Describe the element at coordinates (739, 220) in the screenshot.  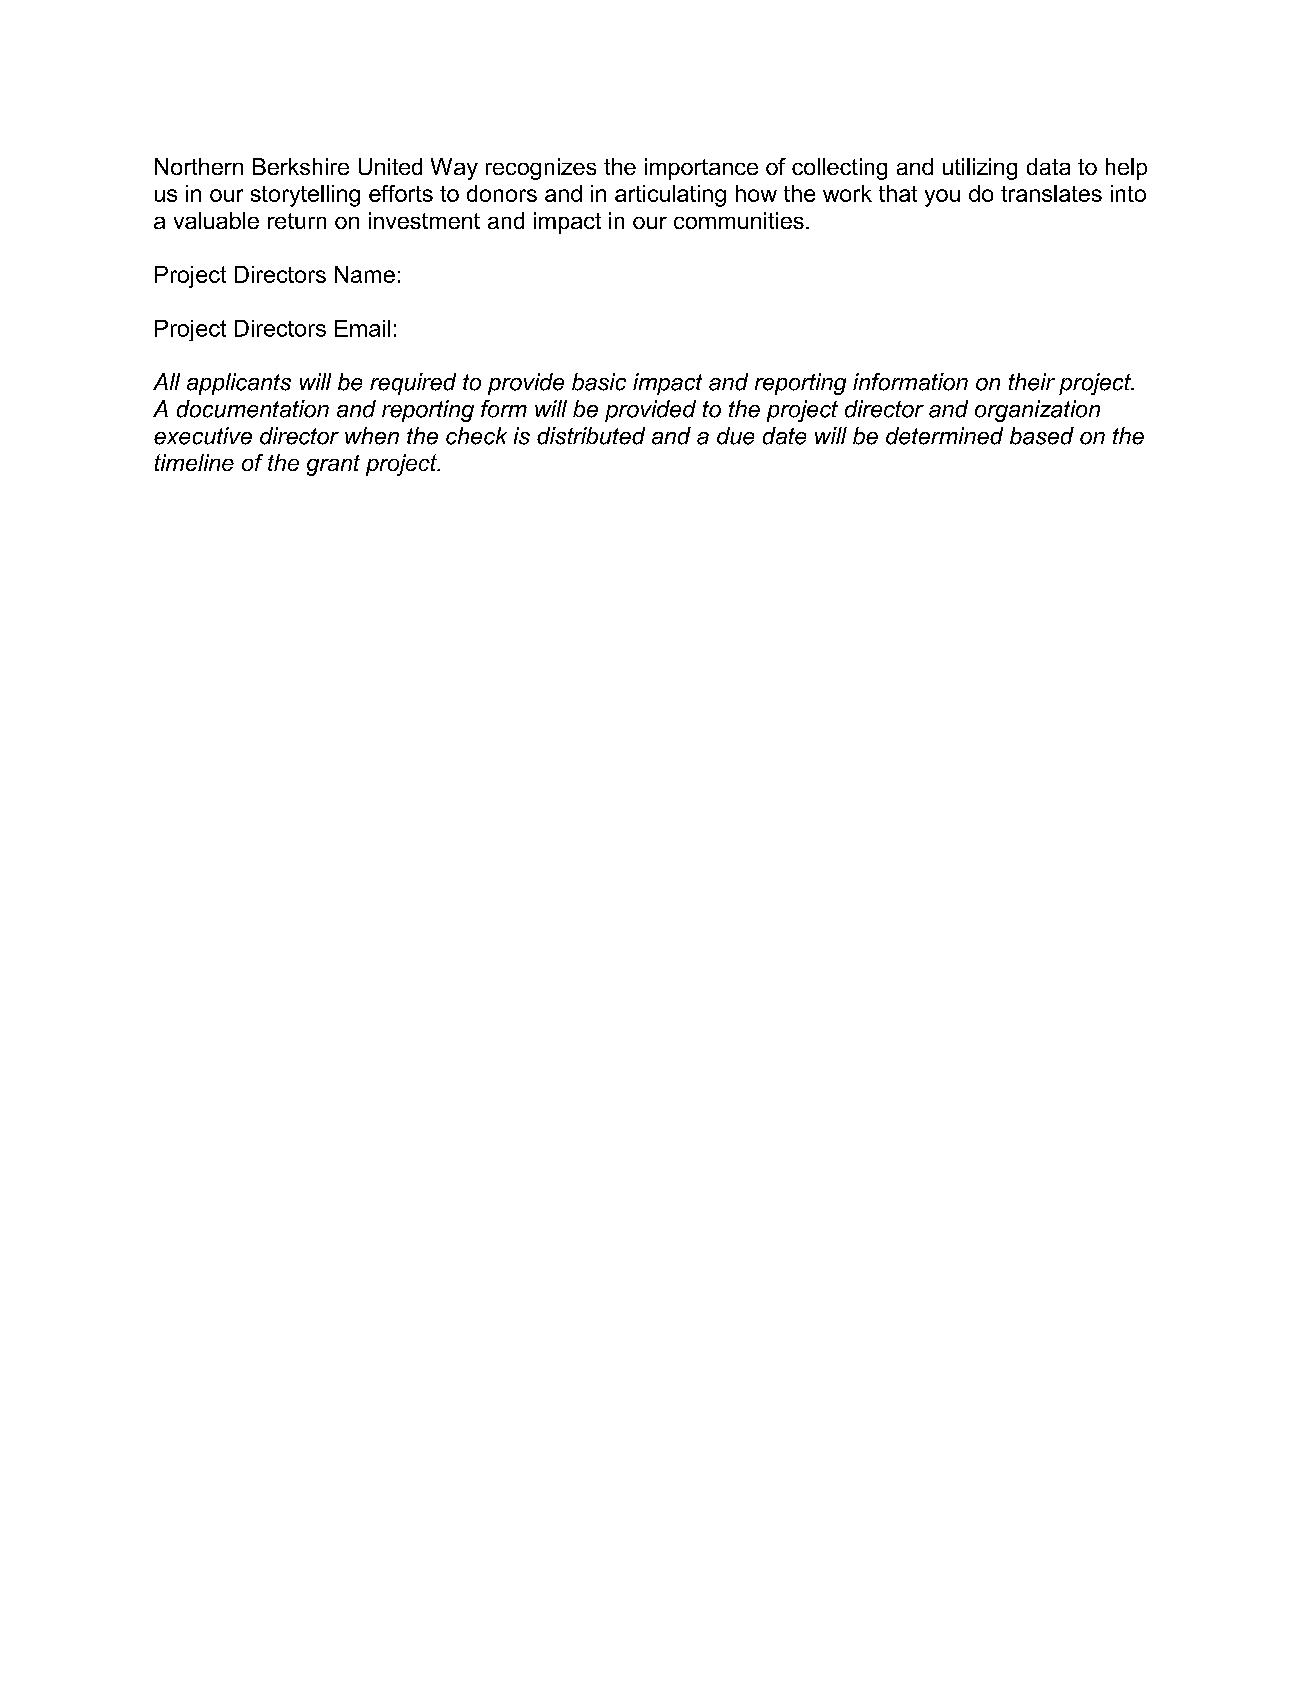
I see `communities` at that location.
